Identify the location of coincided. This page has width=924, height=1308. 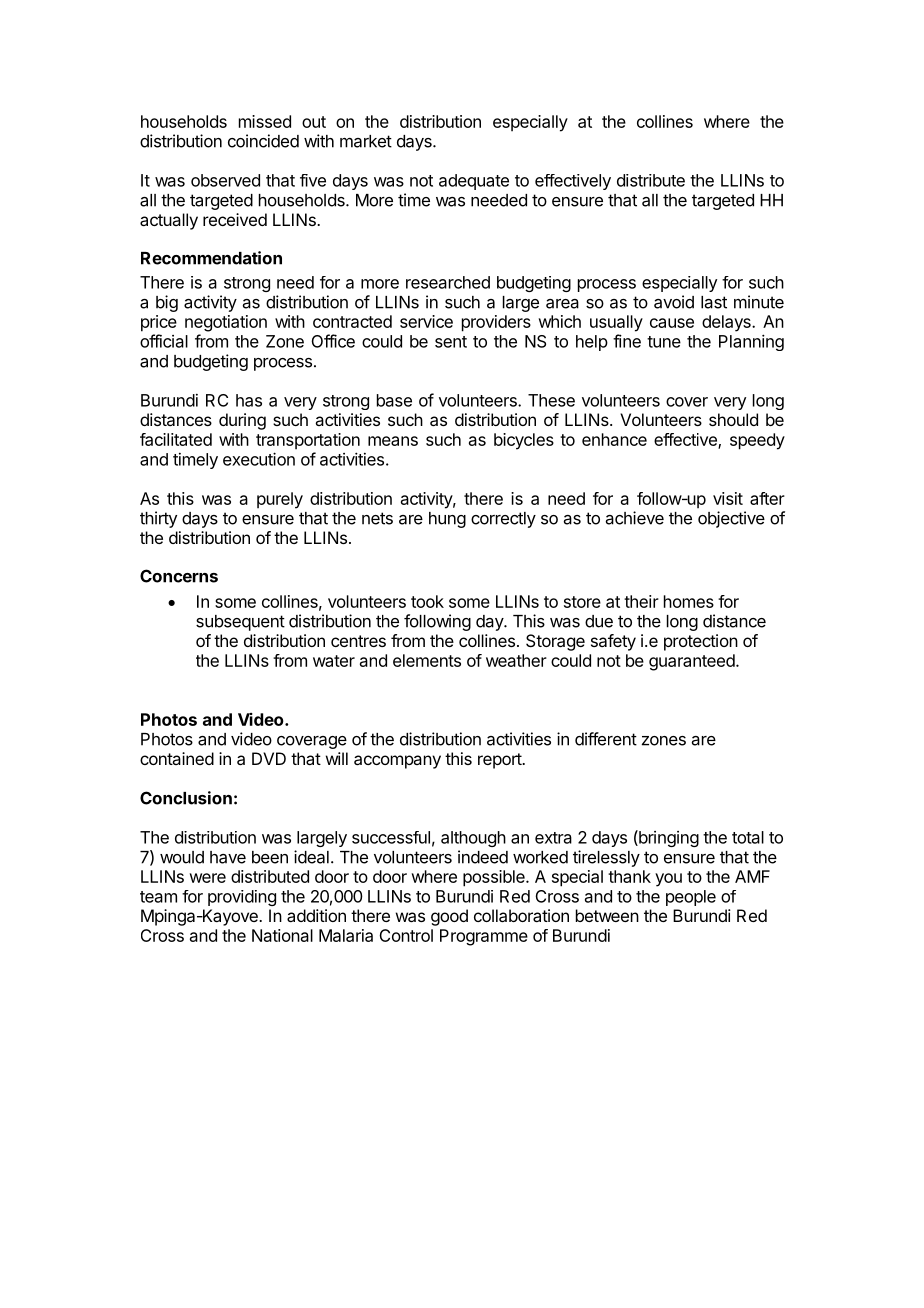
(263, 141).
